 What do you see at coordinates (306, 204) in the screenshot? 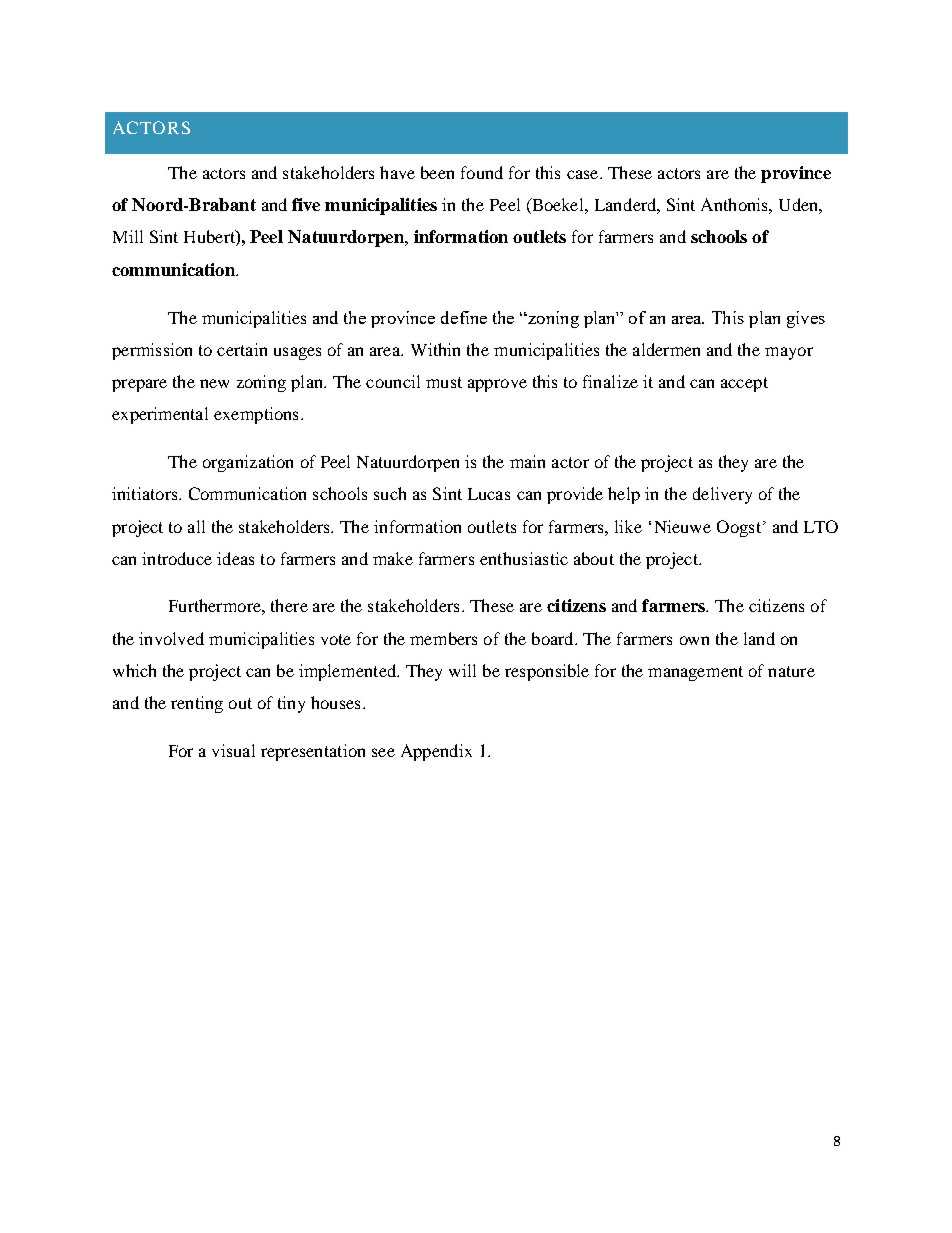
I see `five` at bounding box center [306, 204].
